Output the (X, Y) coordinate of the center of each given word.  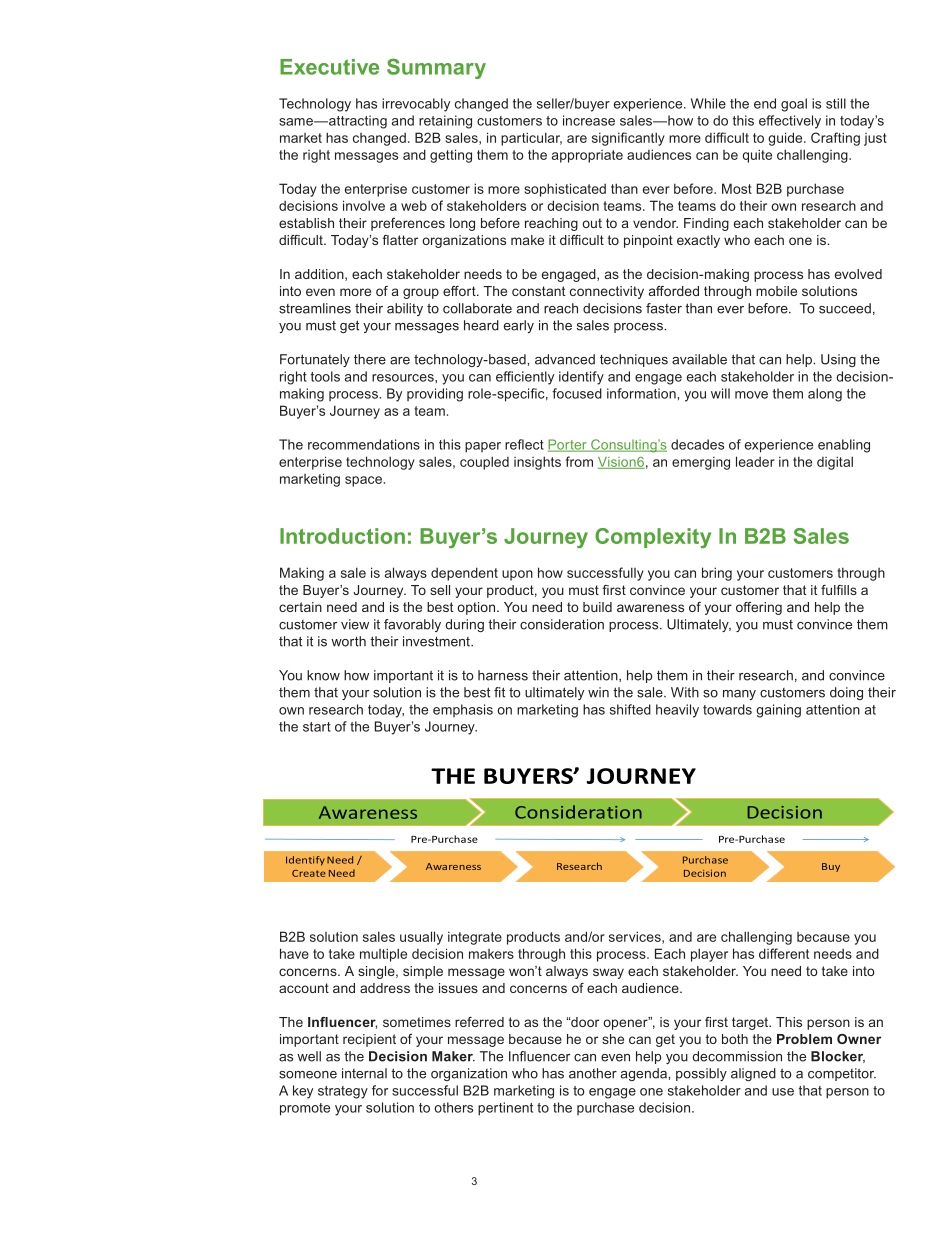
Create (309, 873)
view (355, 624)
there (370, 359)
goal (794, 105)
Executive (329, 67)
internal (364, 1073)
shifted (630, 709)
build (597, 607)
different (784, 953)
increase (589, 120)
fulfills (839, 590)
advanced (565, 359)
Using (838, 360)
